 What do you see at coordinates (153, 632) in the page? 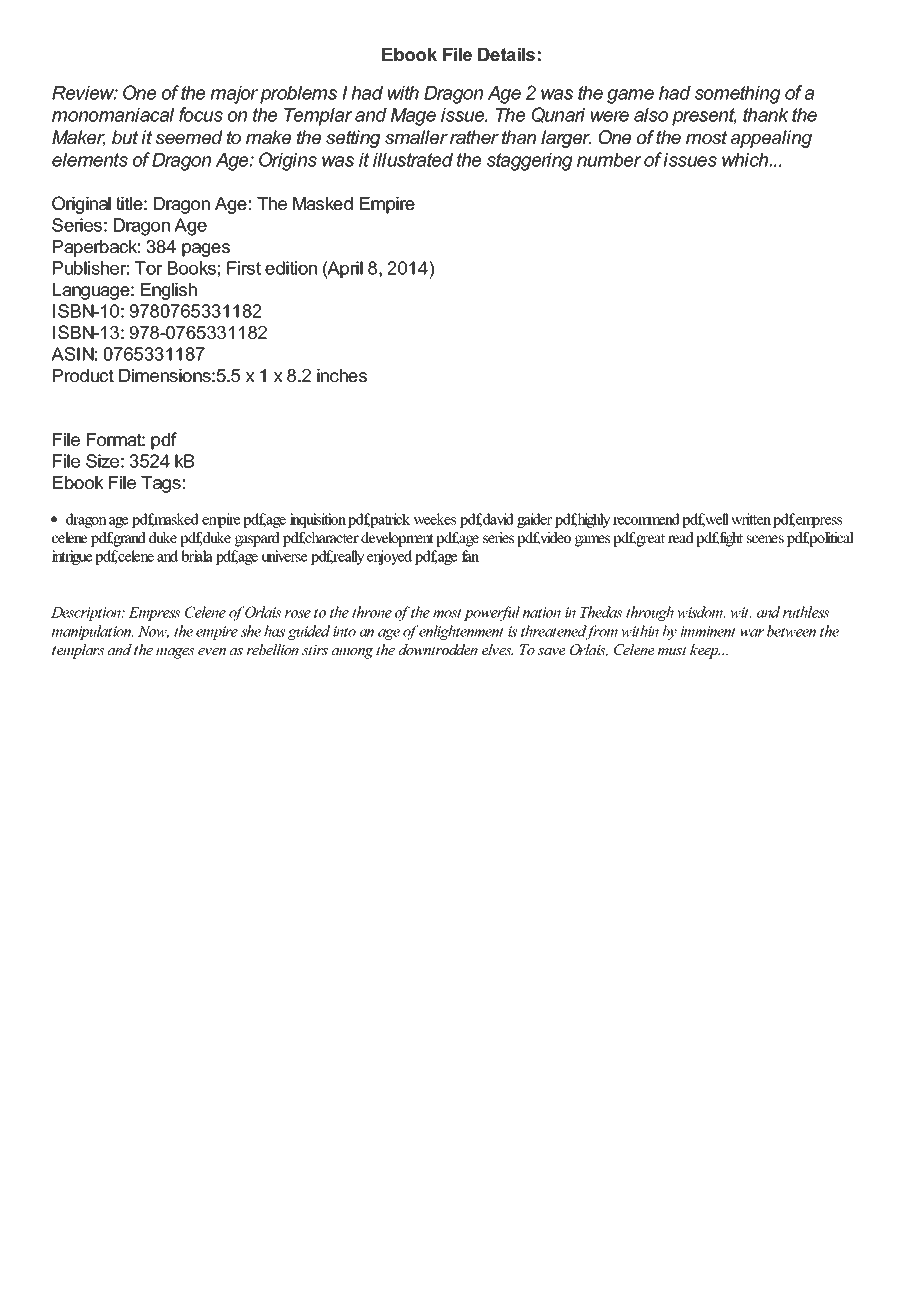
I see `Now` at bounding box center [153, 632].
